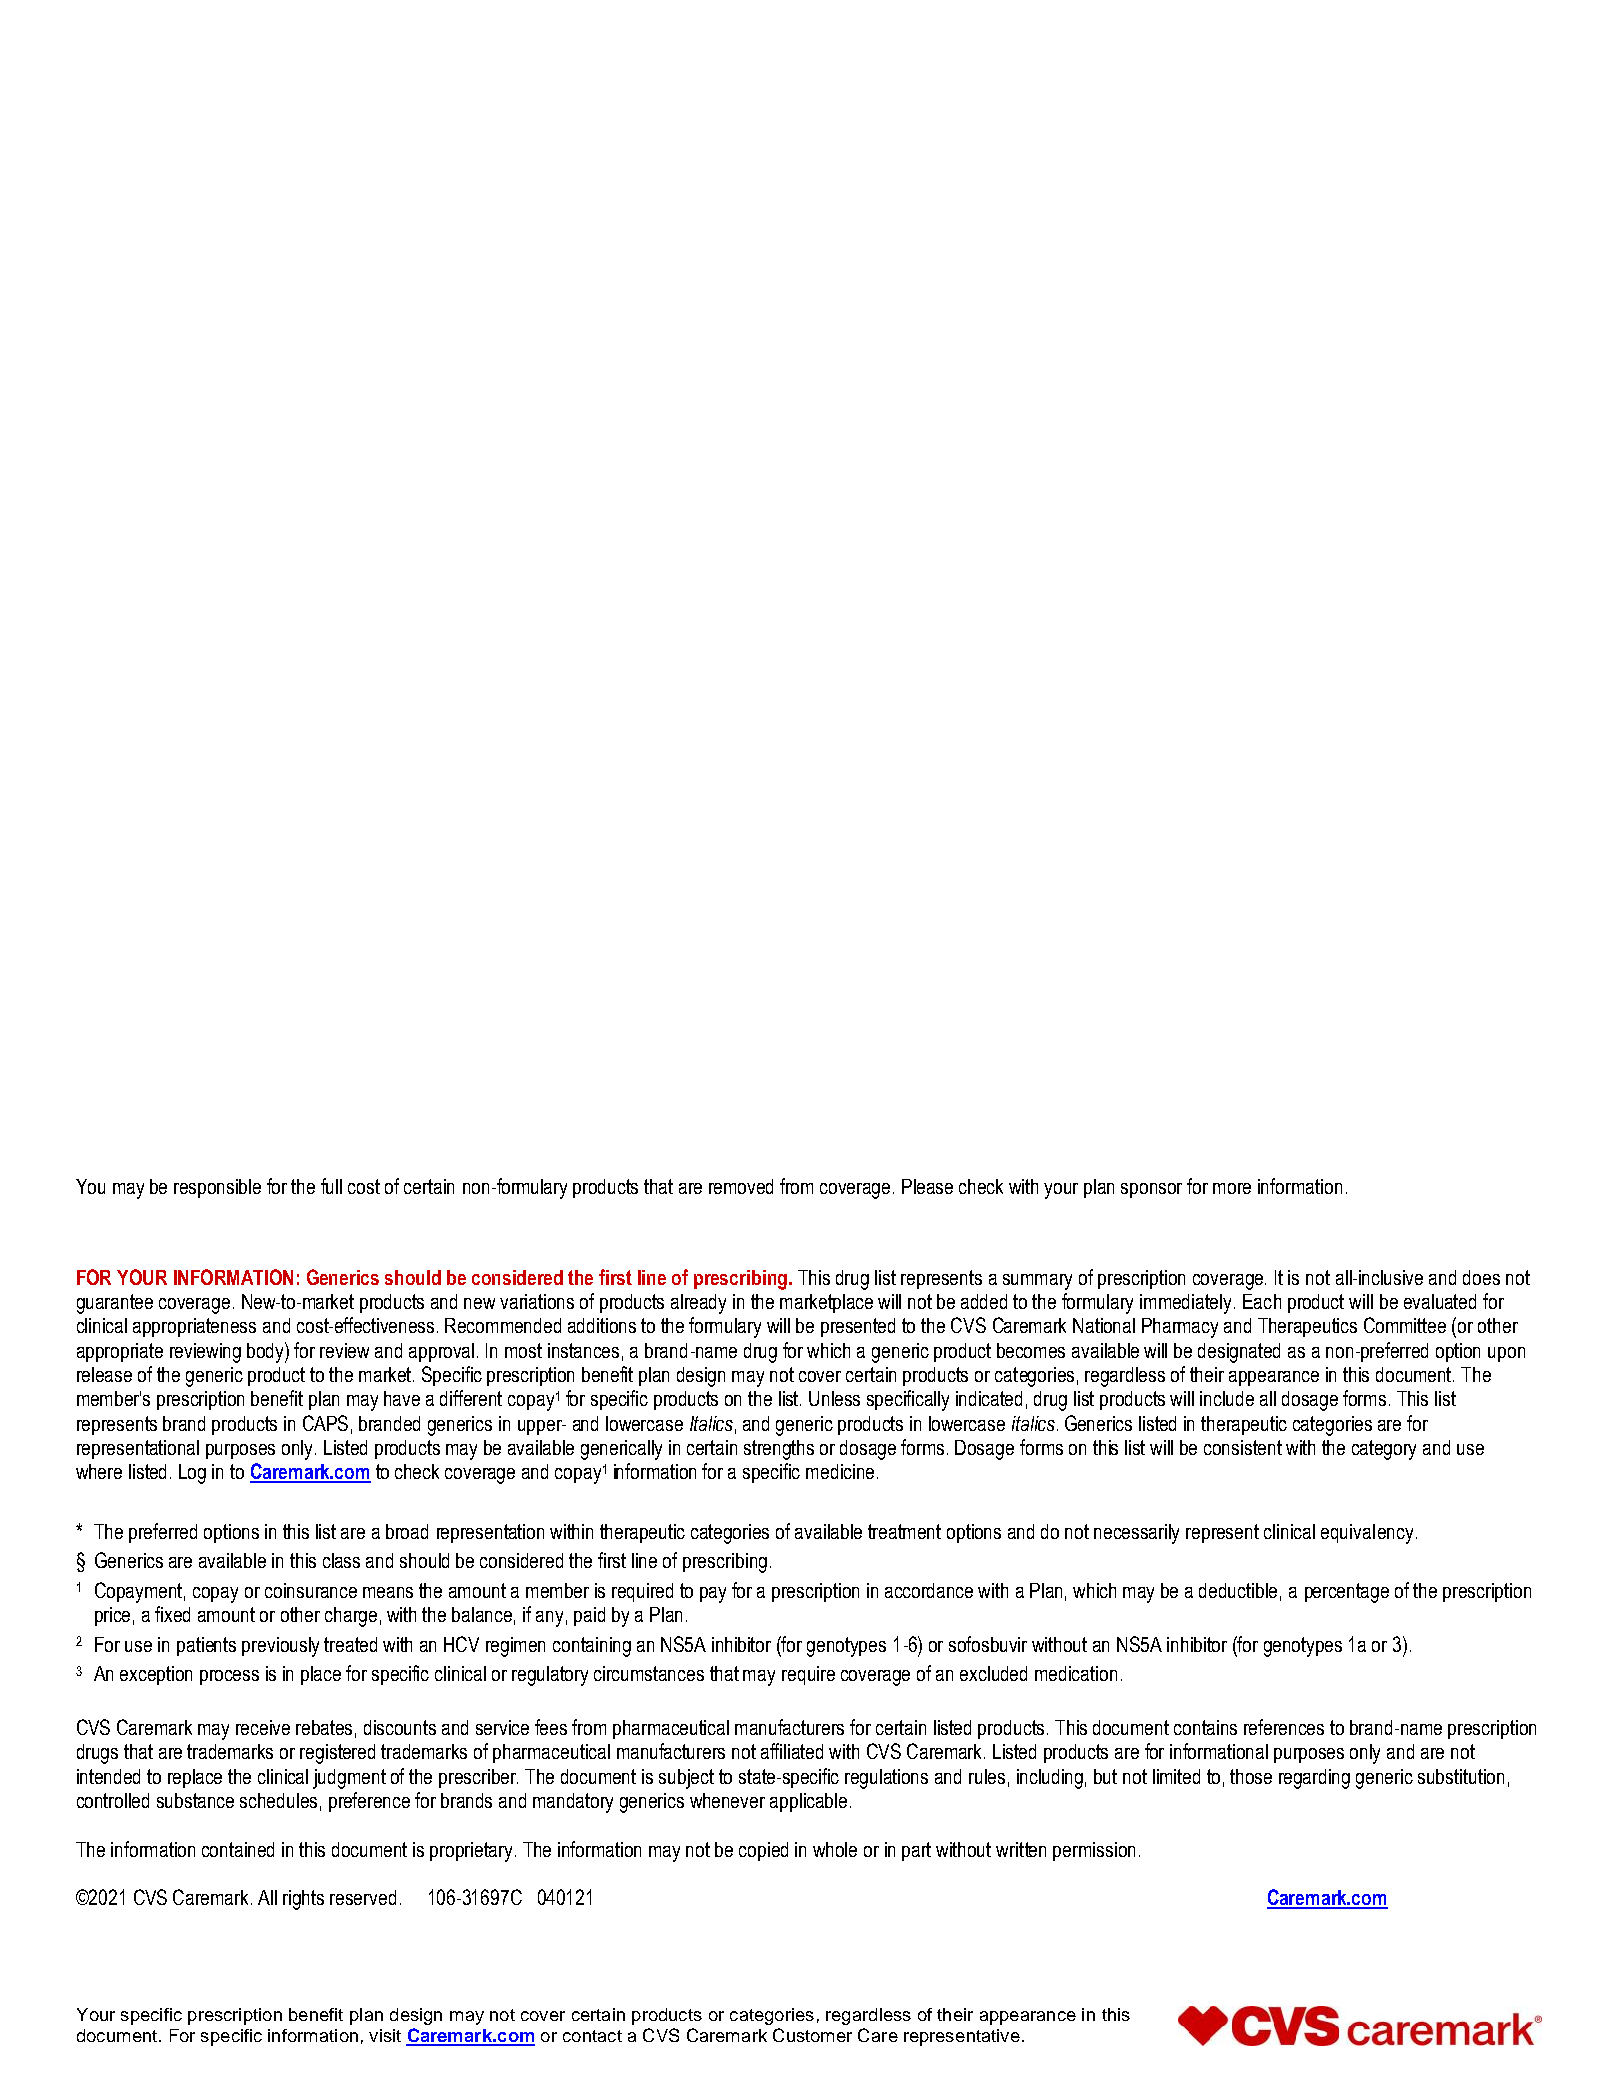 This document has width=1620, height=2096. I want to click on Customer, so click(812, 2035).
